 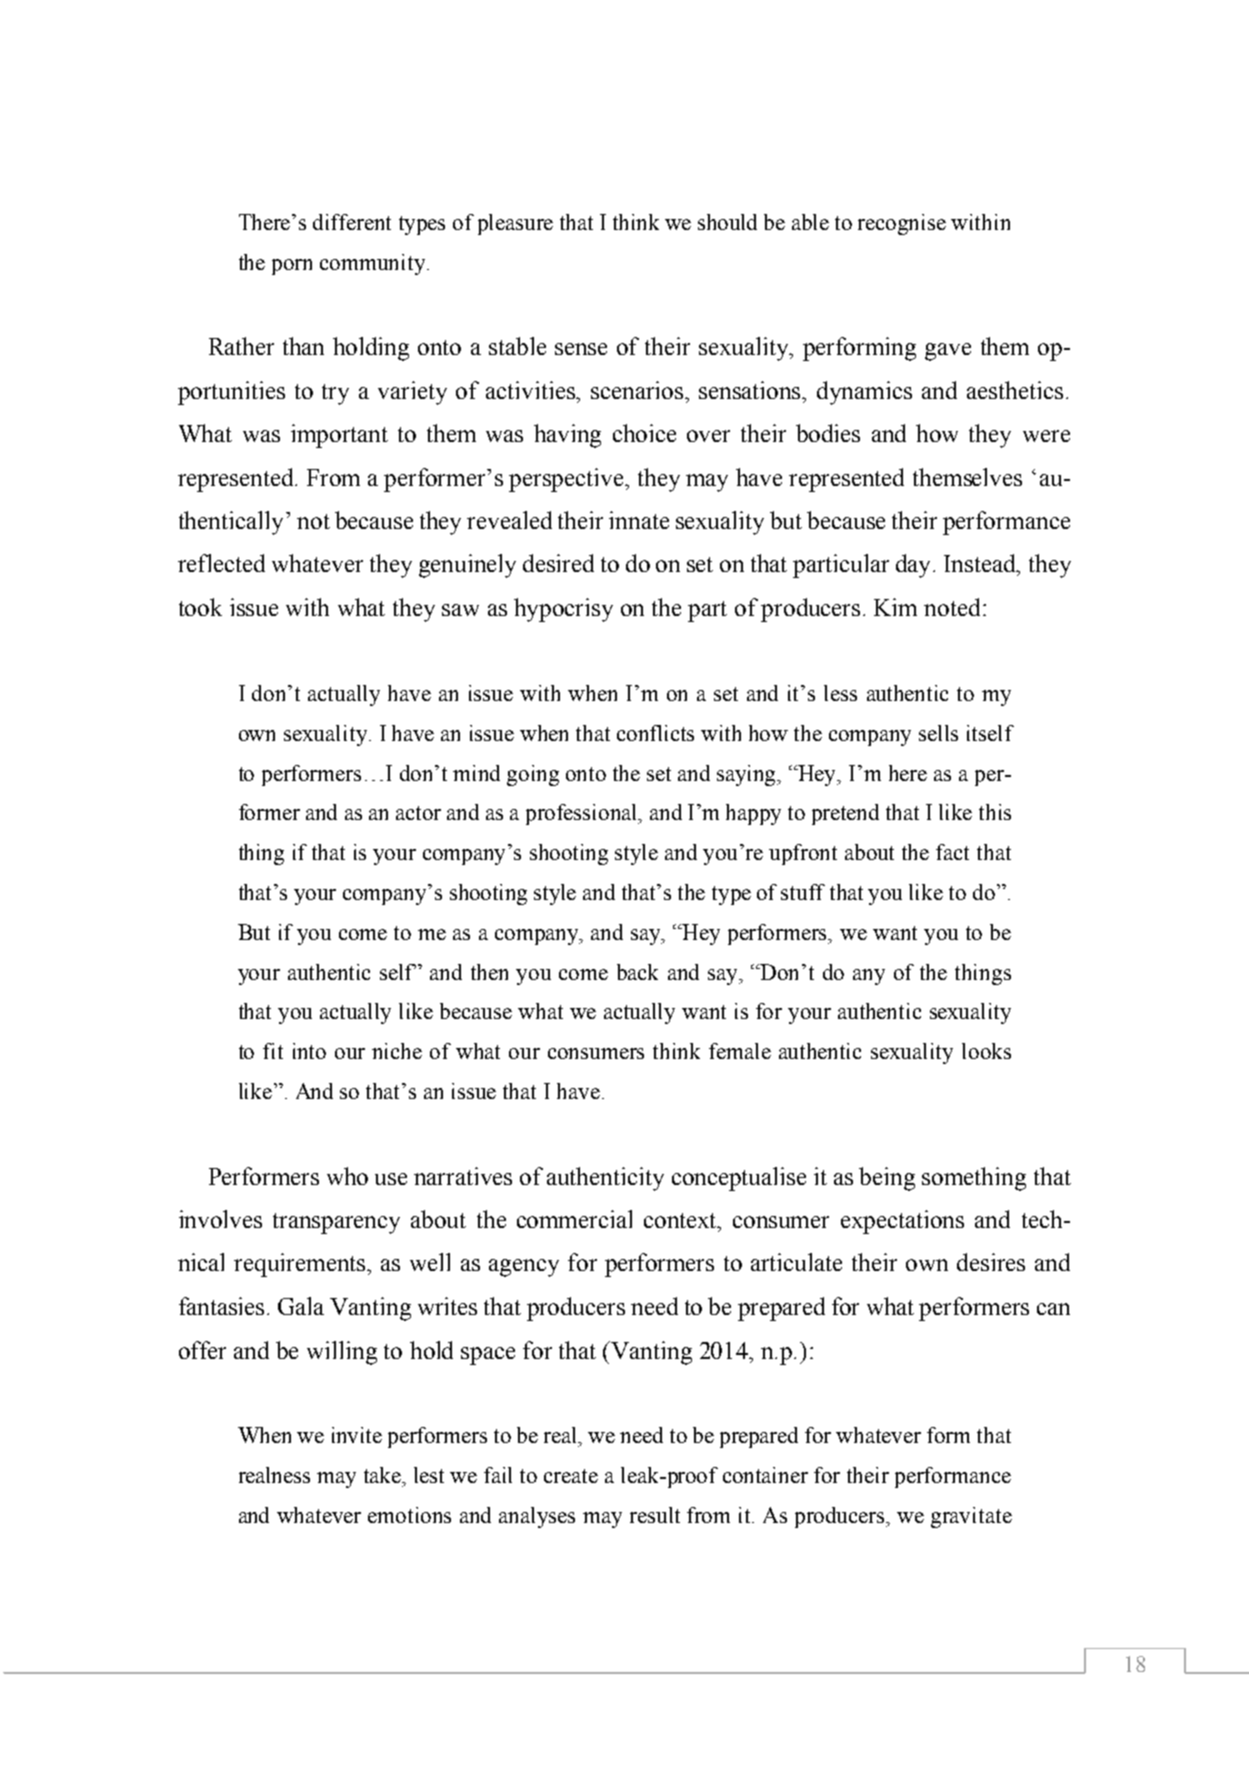 What do you see at coordinates (352, 222) in the screenshot?
I see `different` at bounding box center [352, 222].
